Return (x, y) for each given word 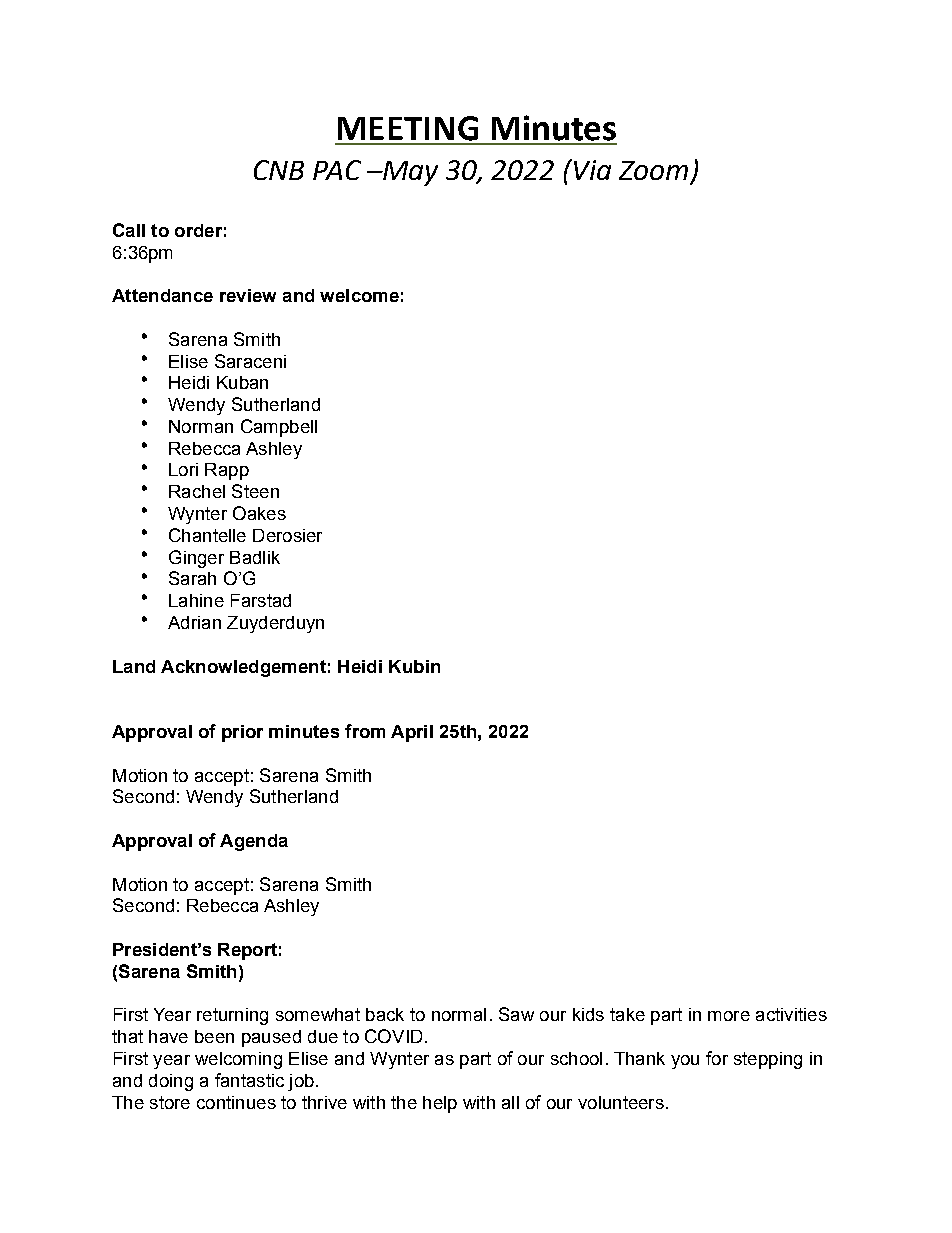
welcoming (238, 1060)
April (412, 733)
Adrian (194, 622)
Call (129, 230)
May (409, 173)
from (365, 731)
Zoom (653, 170)
